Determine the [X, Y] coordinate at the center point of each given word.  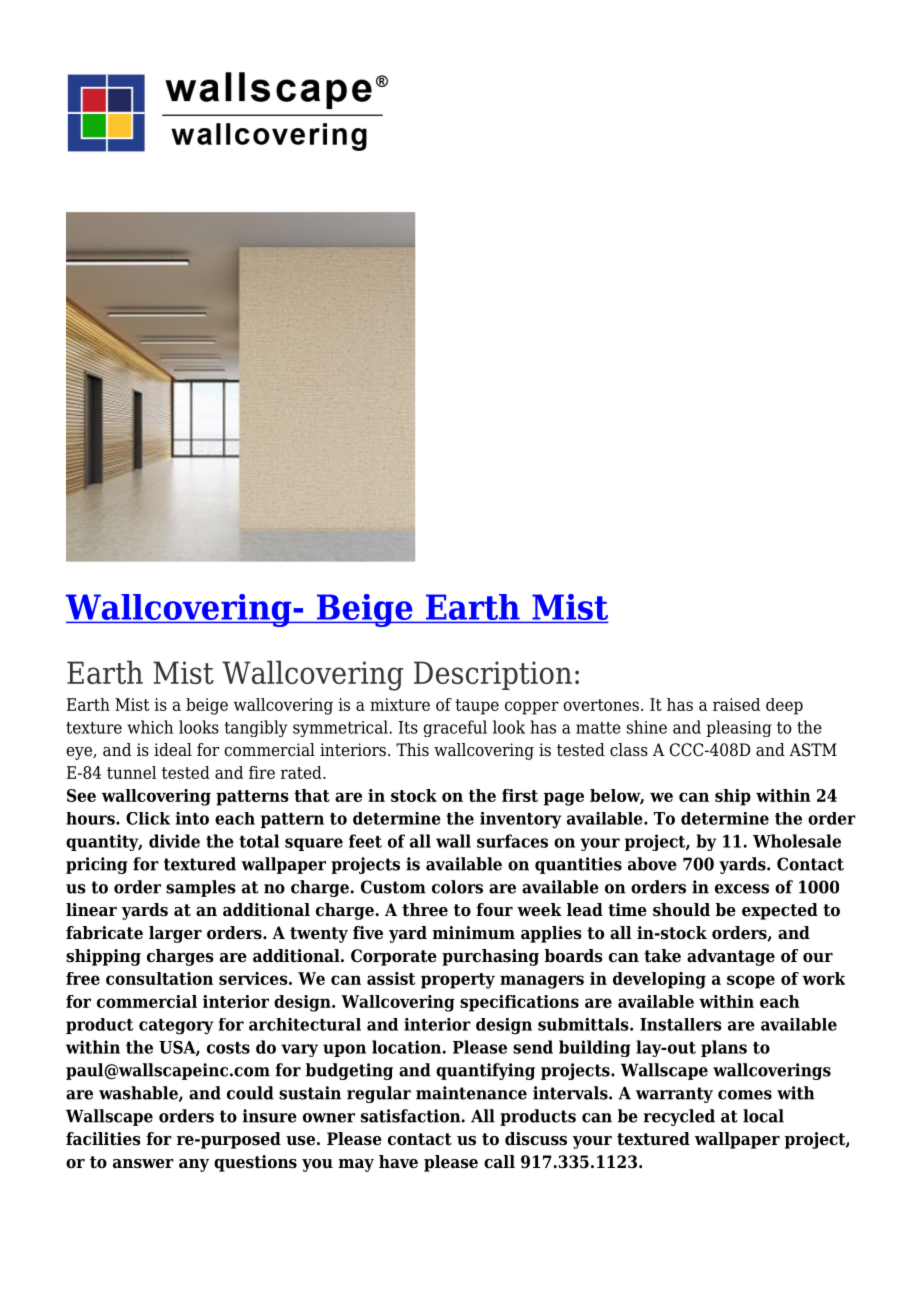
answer [143, 1164]
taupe [477, 707]
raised [736, 704]
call [499, 1162]
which [150, 727]
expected [780, 911]
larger [175, 934]
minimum [473, 932]
